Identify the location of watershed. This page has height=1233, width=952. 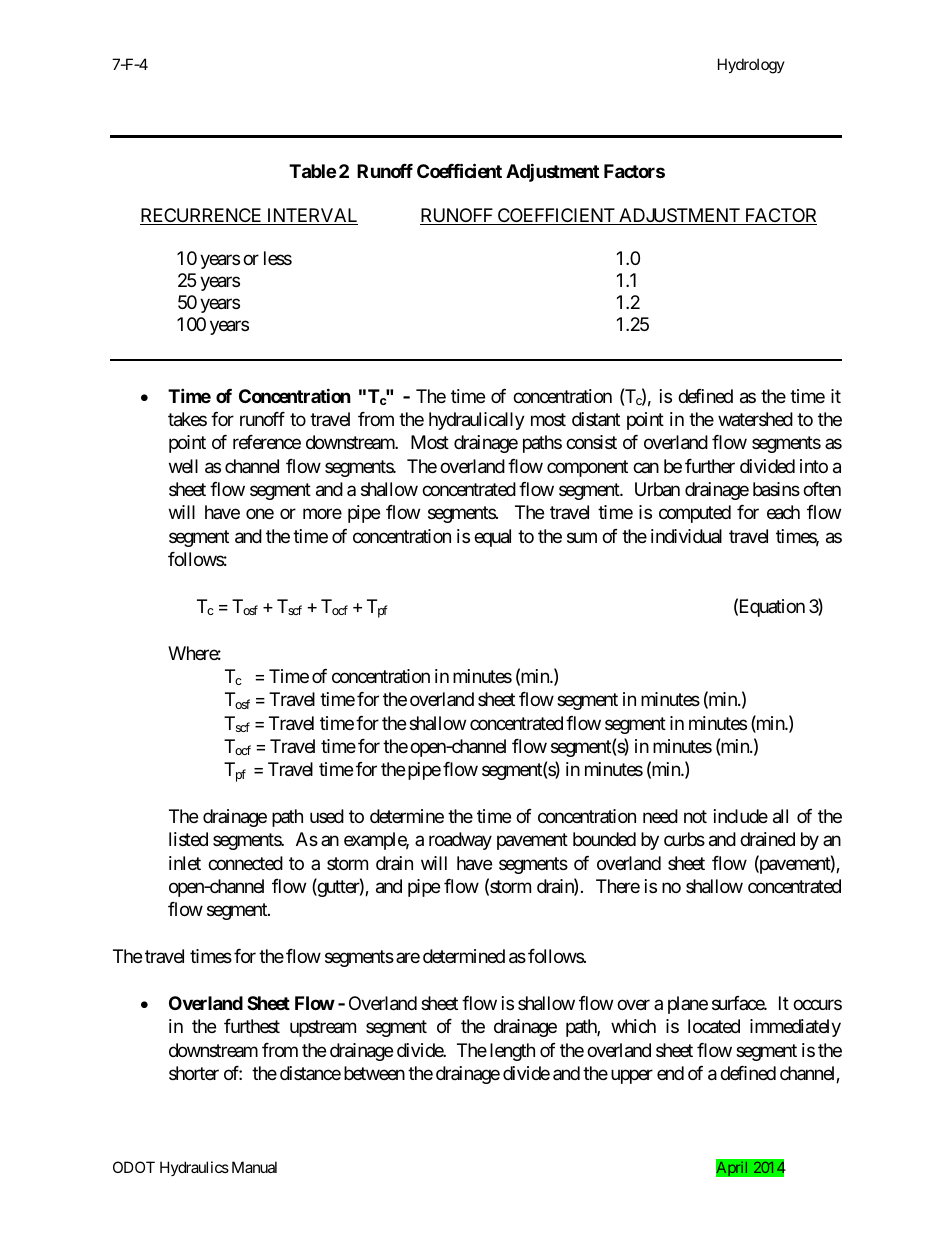
(755, 419).
